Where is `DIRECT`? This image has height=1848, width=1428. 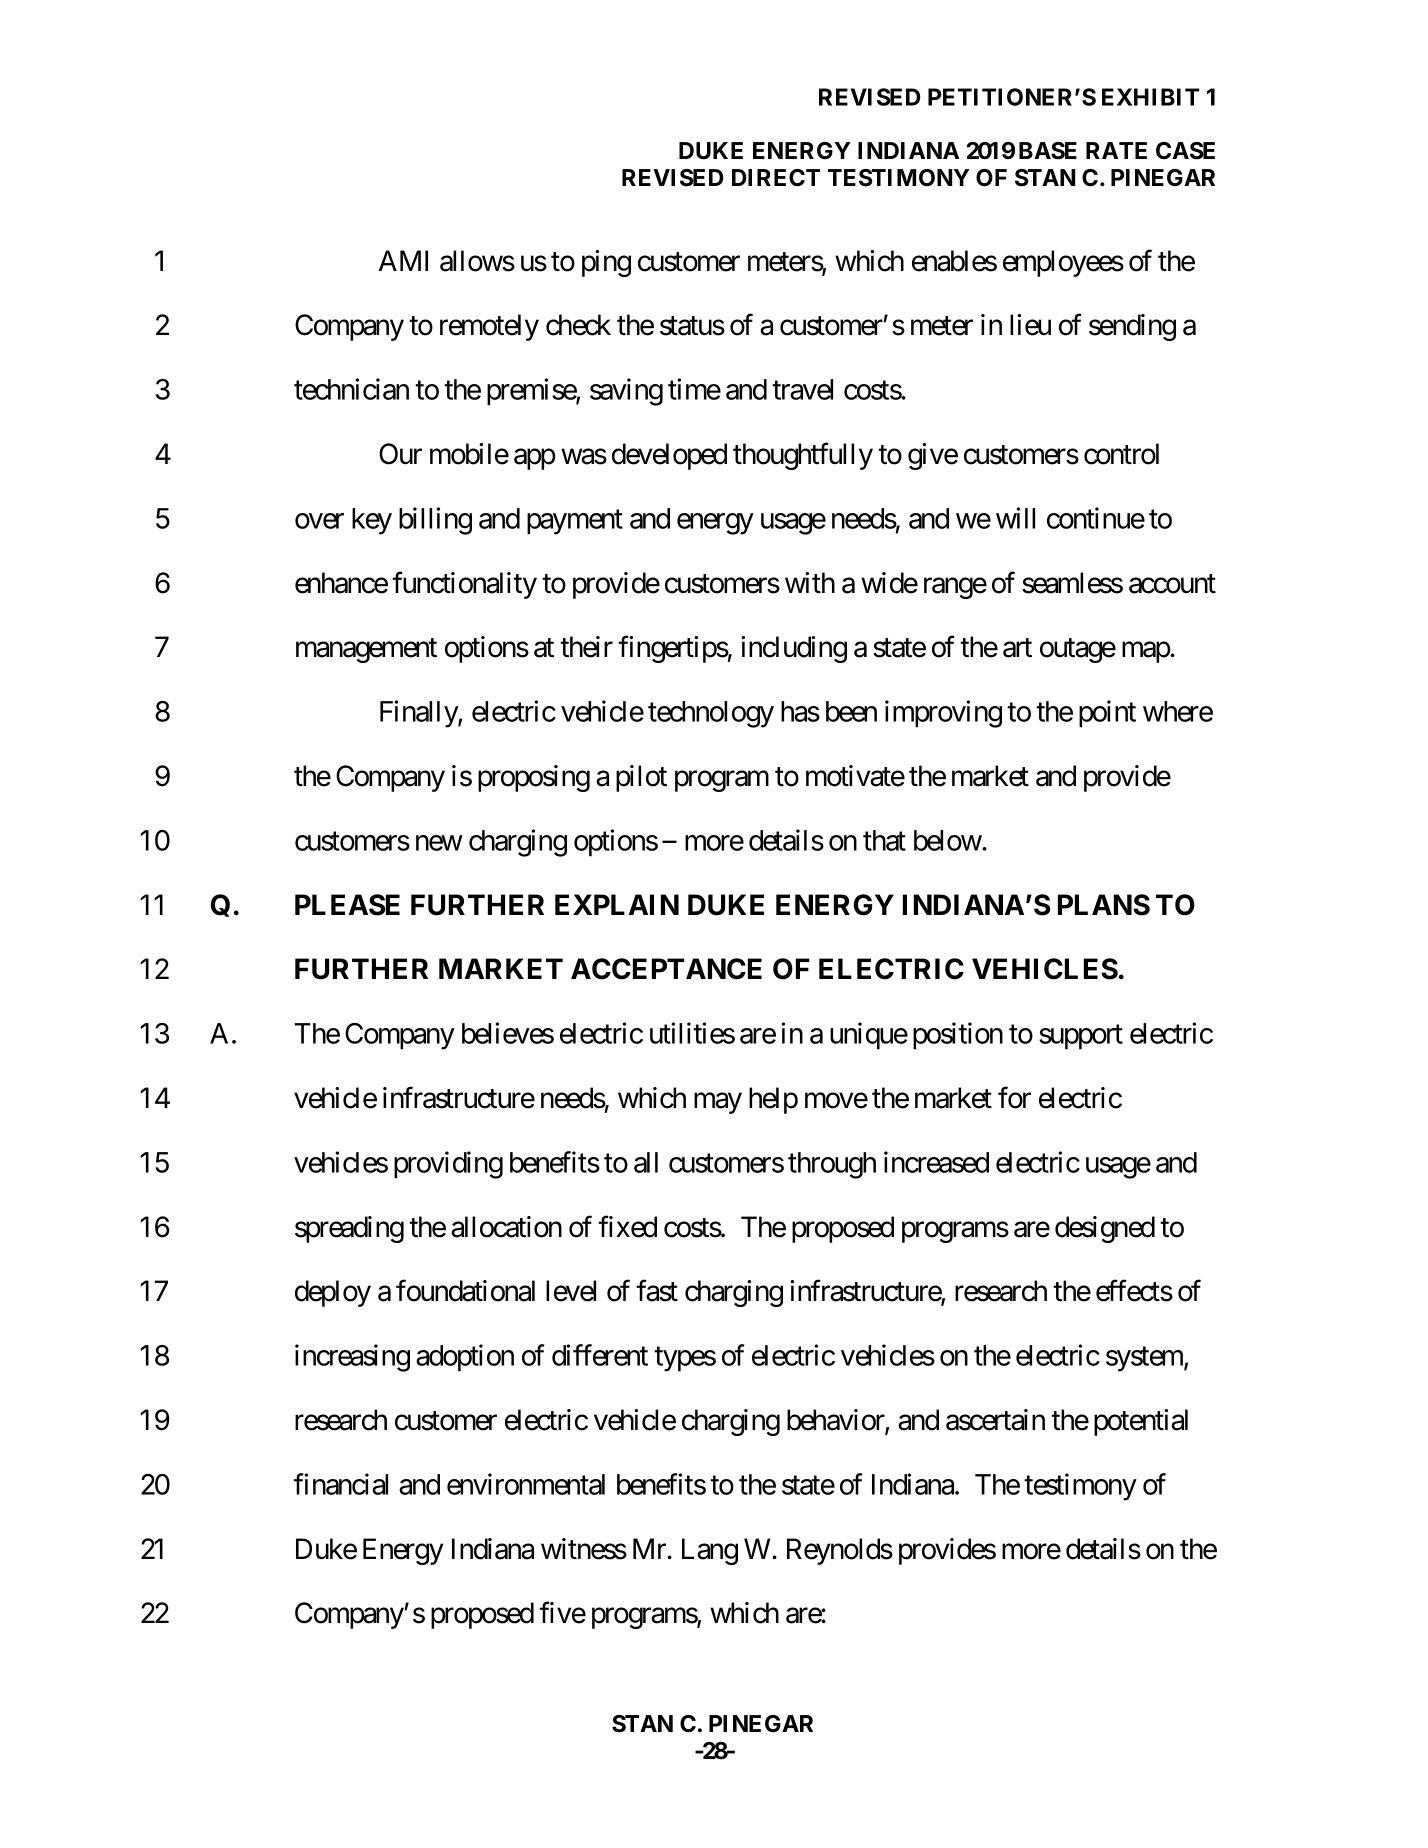 DIRECT is located at coordinates (776, 178).
